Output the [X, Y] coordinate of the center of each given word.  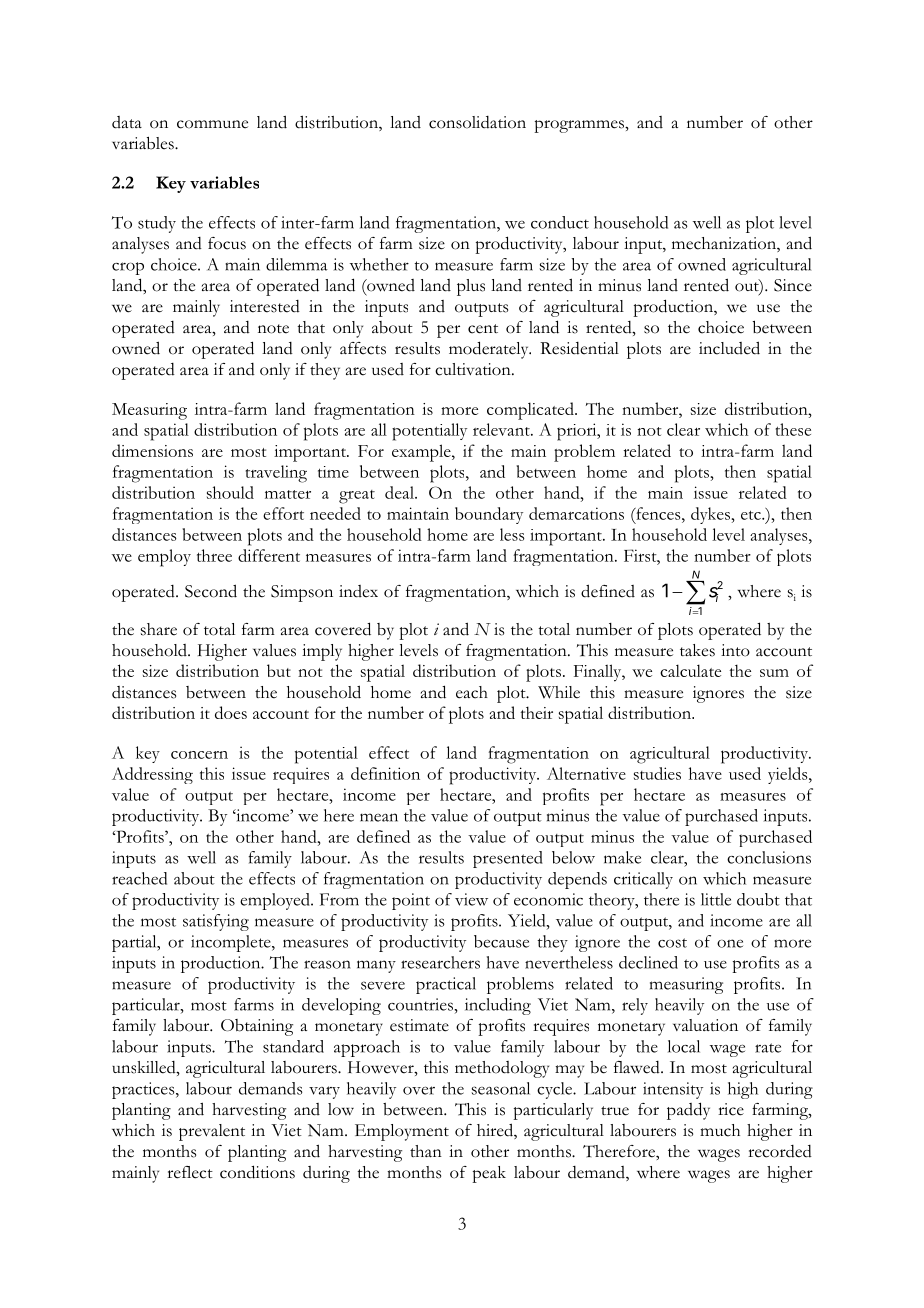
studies [657, 773]
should [230, 492]
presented [508, 859]
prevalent [212, 1132]
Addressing [152, 775]
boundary [489, 515]
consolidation [477, 122]
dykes [712, 515]
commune [212, 124]
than [426, 1151]
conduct [560, 222]
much [720, 1130]
